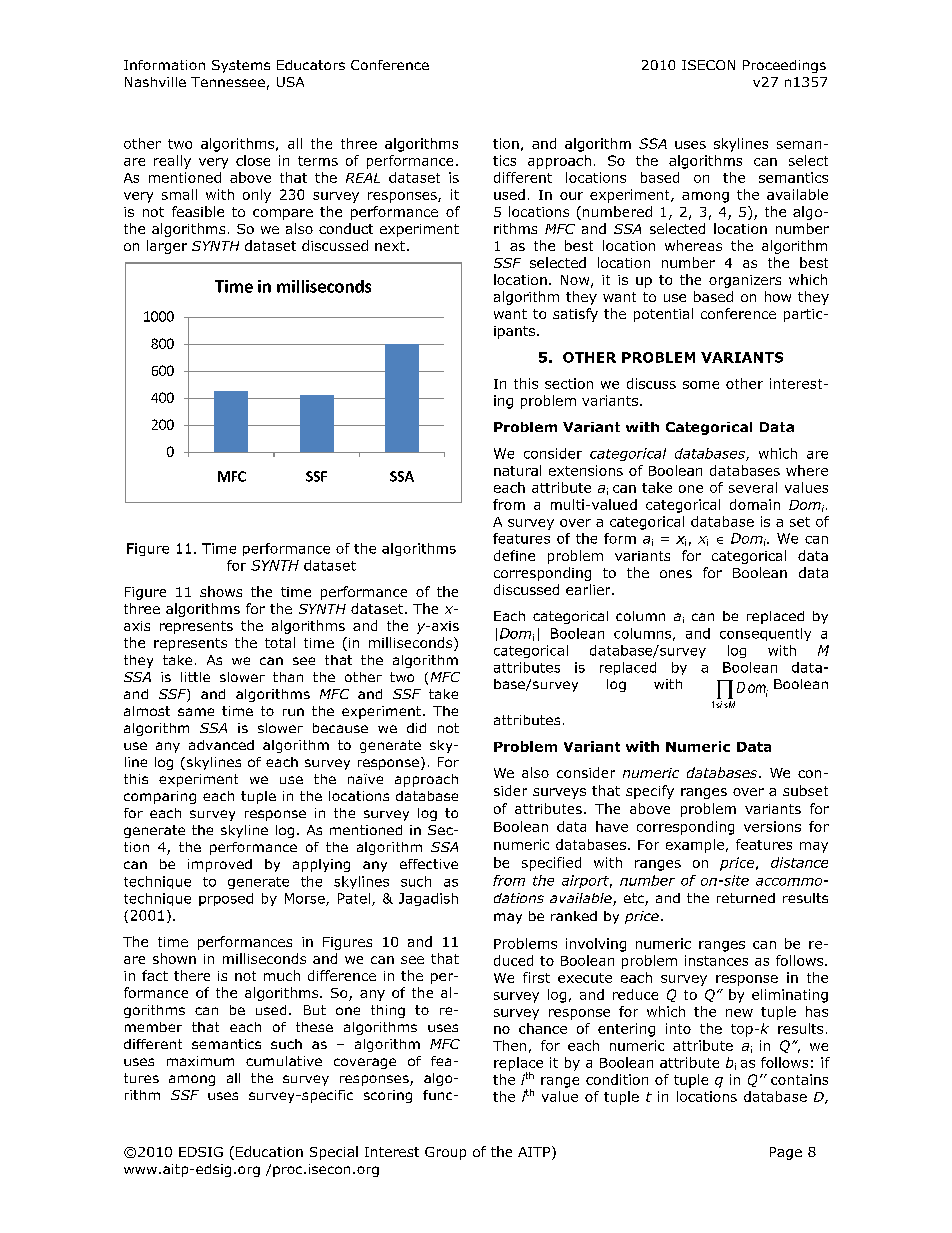  Describe the element at coordinates (445, 1153) in the screenshot. I see `Group` at that location.
